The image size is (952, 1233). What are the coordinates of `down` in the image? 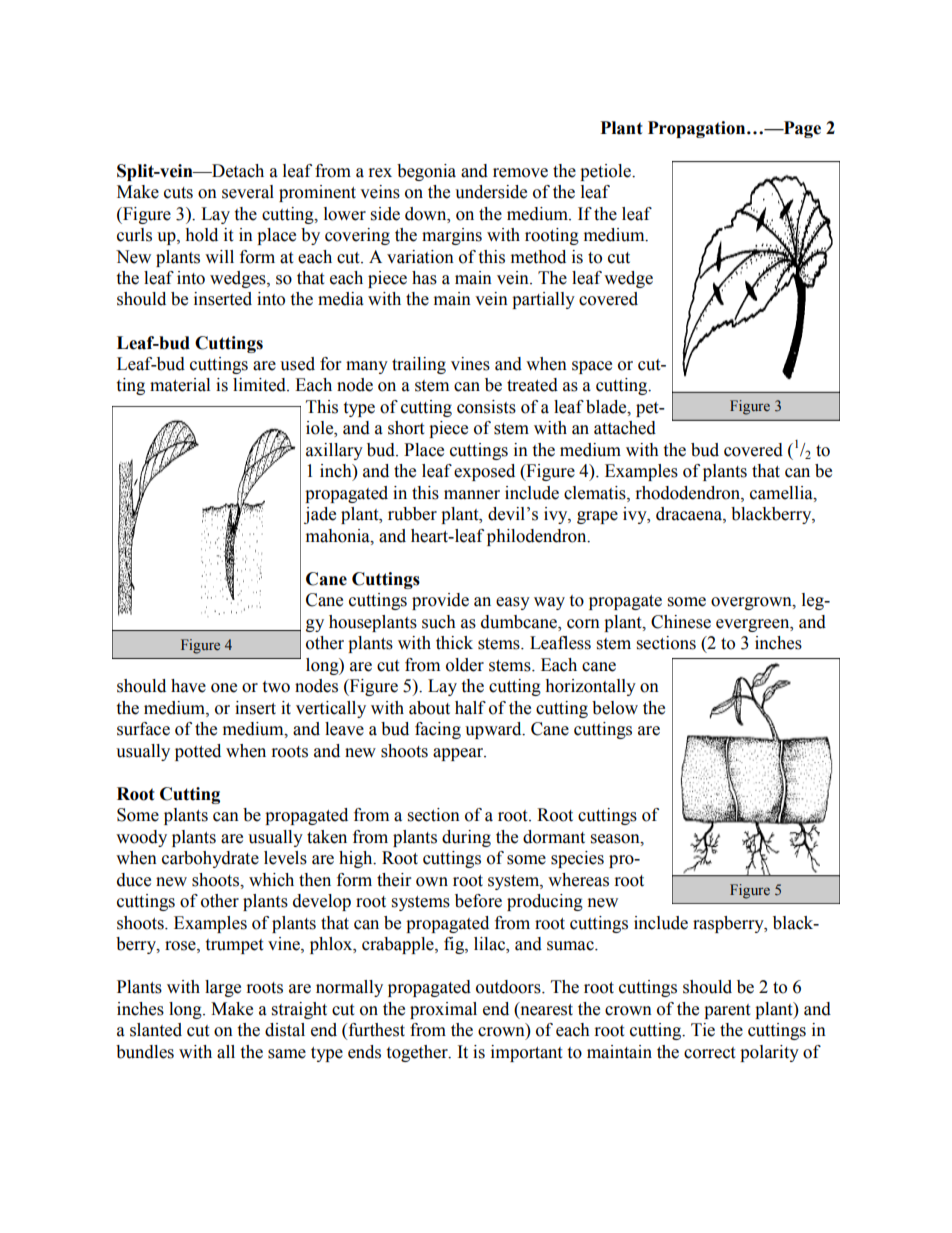 It's located at (427, 214).
